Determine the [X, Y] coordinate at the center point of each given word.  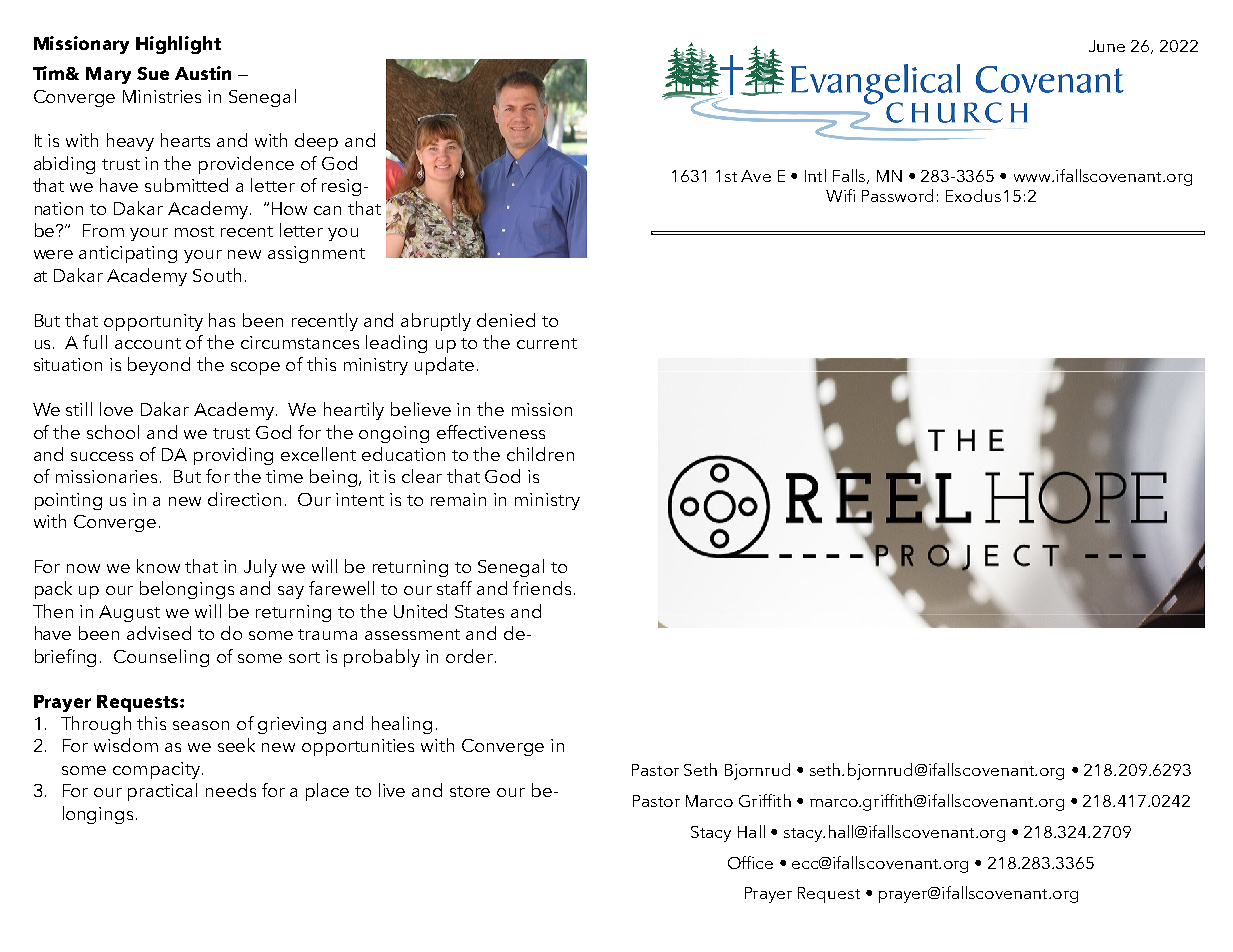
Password [897, 195]
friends [544, 588]
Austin [203, 73]
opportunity [153, 322]
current [547, 343]
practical [162, 792]
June [1107, 46]
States [479, 611]
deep [316, 142]
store [470, 791]
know [158, 566]
